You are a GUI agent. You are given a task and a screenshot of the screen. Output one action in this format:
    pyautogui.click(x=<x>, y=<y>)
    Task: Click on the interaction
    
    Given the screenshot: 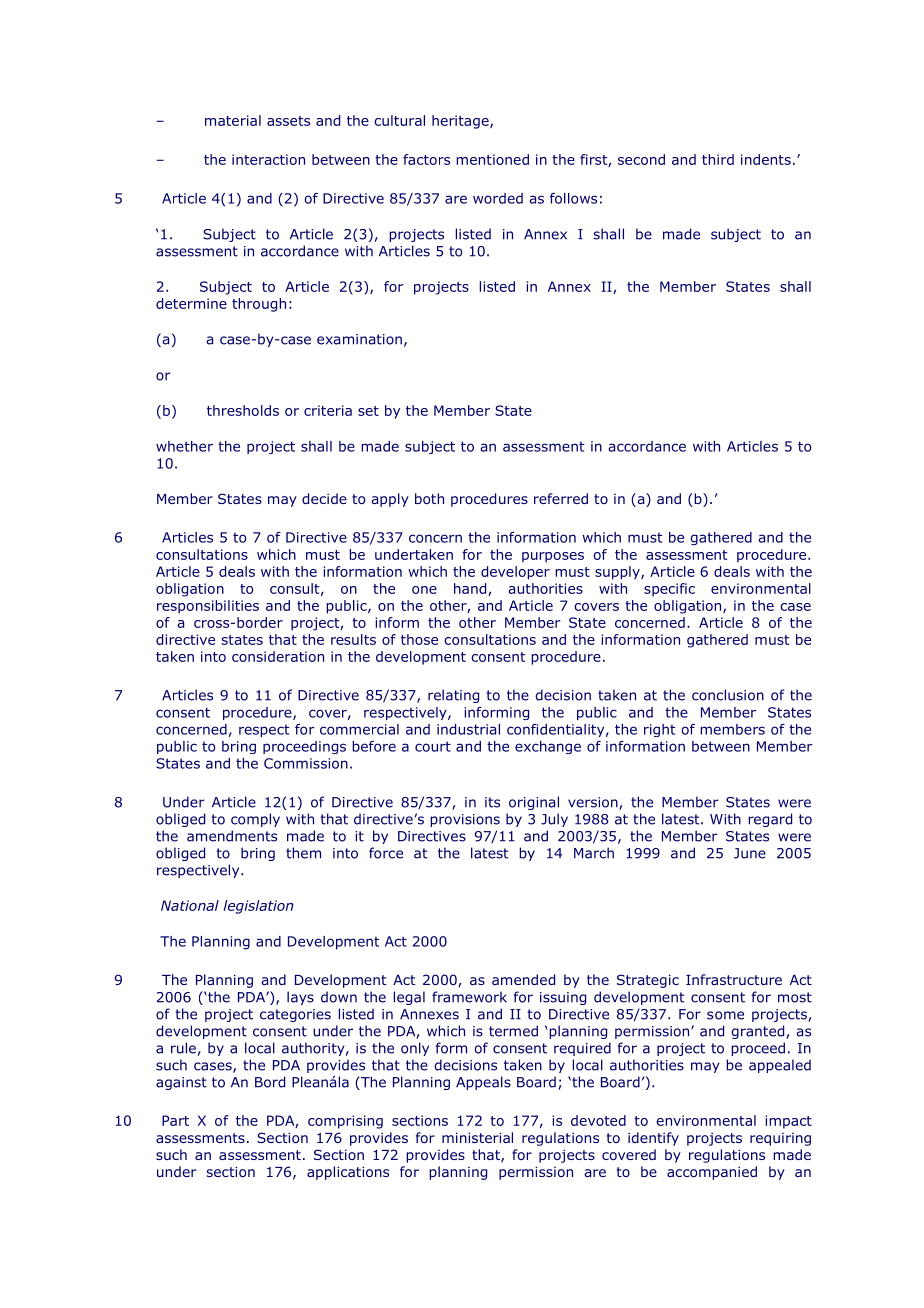 What is the action you would take?
    pyautogui.click(x=268, y=159)
